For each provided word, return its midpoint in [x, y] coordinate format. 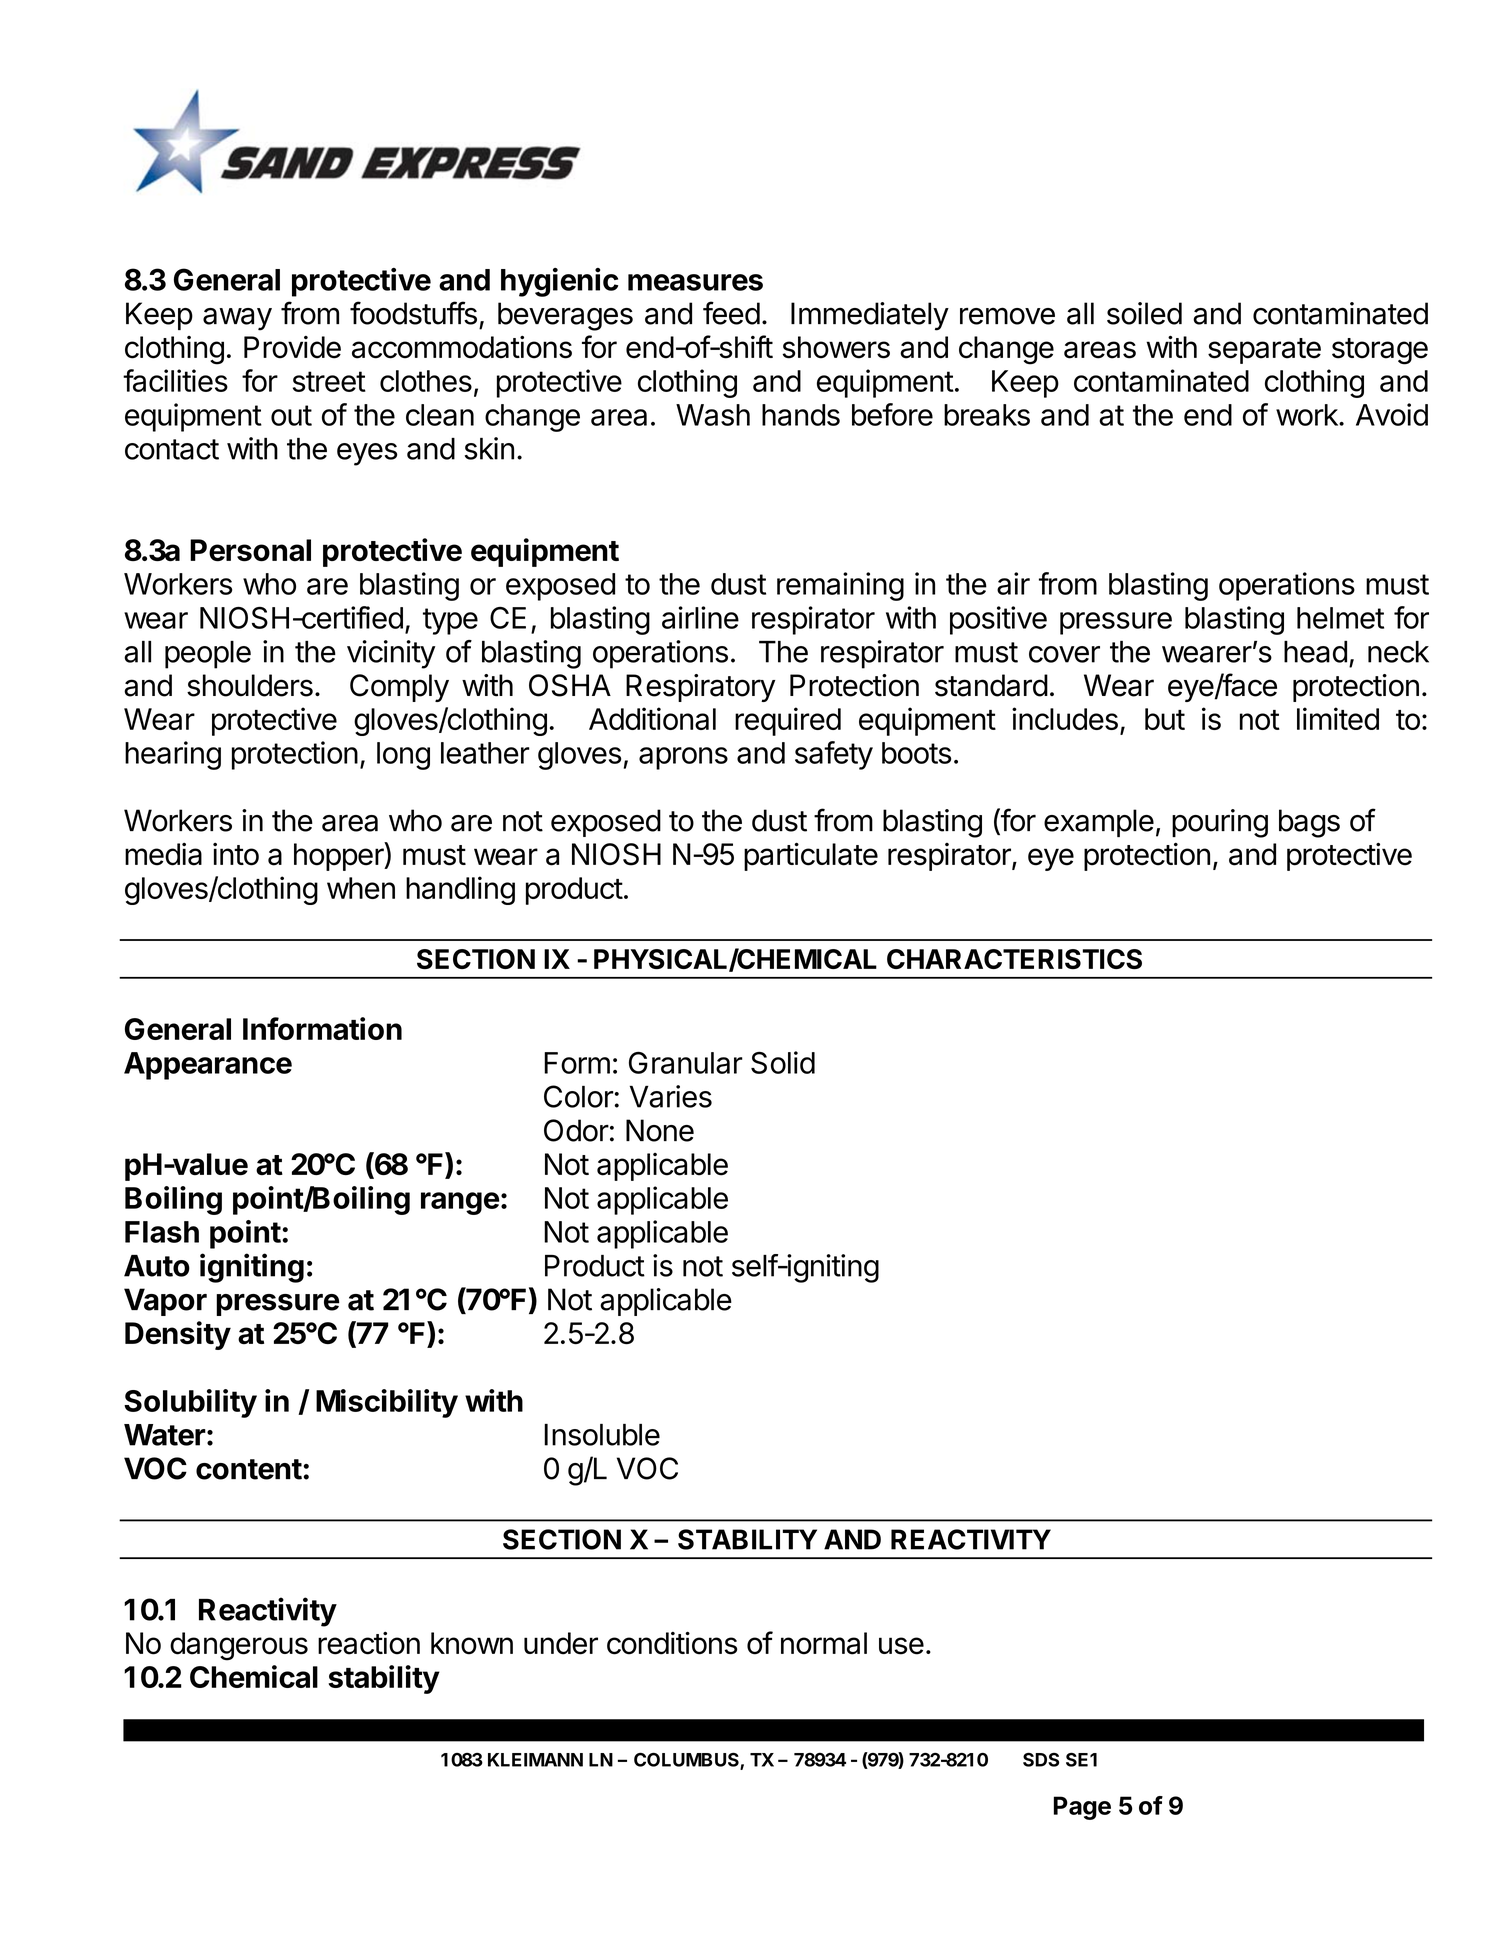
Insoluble [602, 1435]
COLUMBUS [687, 1760]
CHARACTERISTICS [1014, 959]
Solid [783, 1062]
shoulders [250, 685]
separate [1264, 351]
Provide [292, 347]
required [788, 721]
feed [731, 313]
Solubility [190, 1403]
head [1315, 652]
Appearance [208, 1066]
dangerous [239, 1646]
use [901, 1646]
